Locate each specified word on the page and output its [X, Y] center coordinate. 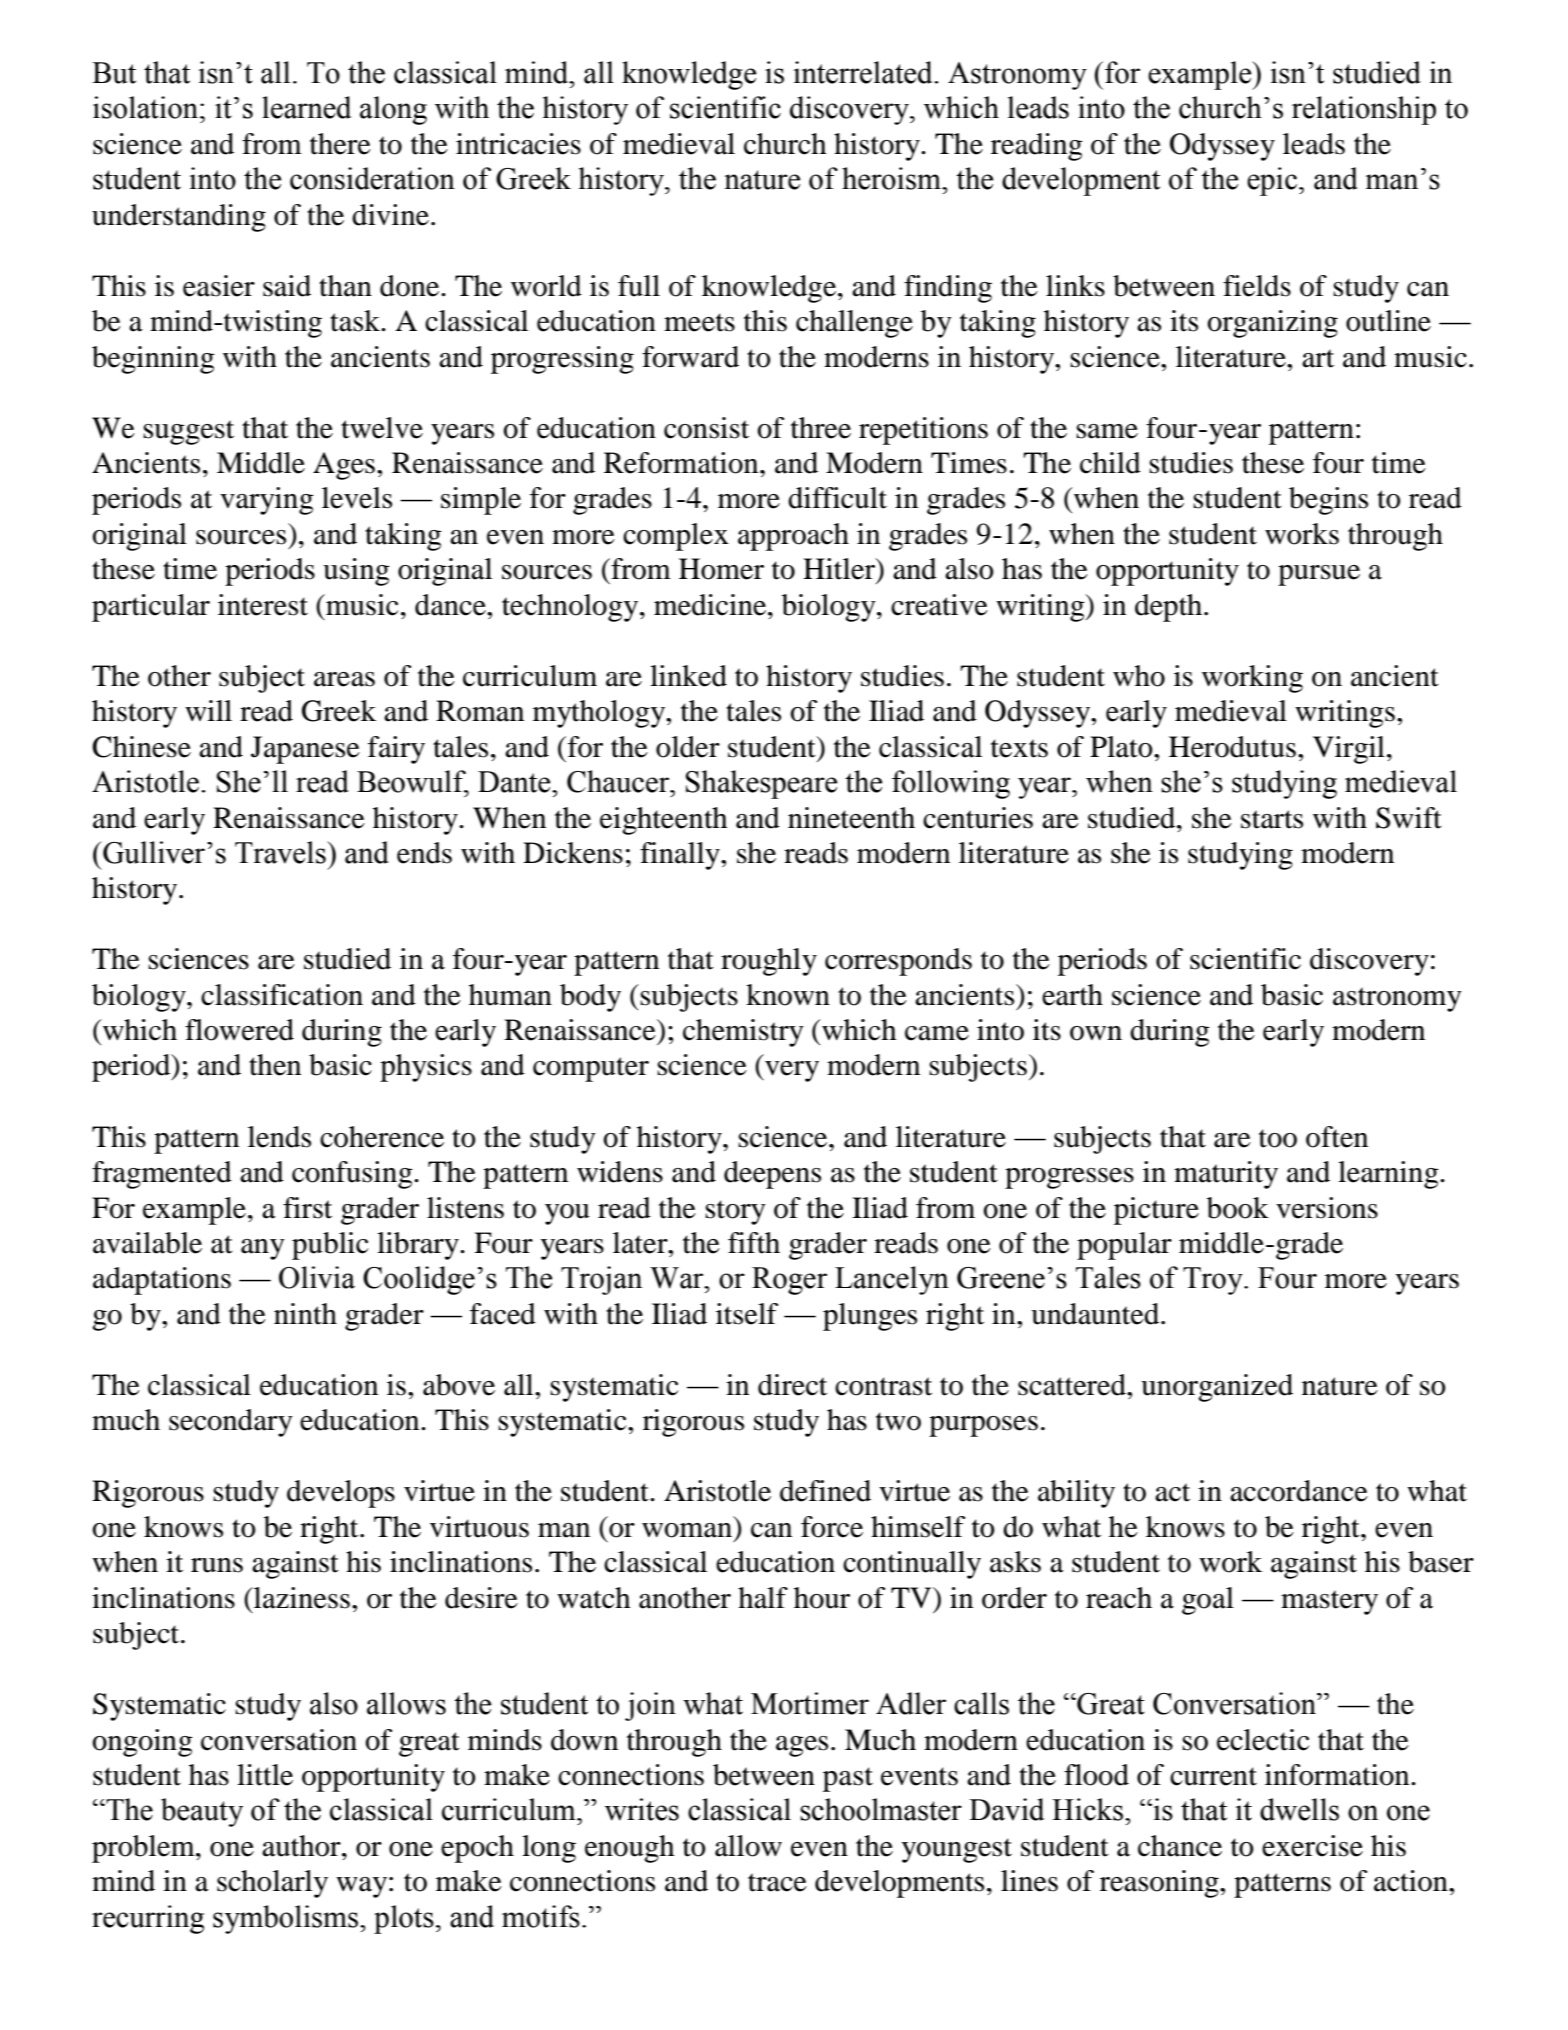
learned [306, 107]
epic [1273, 181]
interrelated [864, 72]
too [1278, 1138]
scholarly [272, 1884]
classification [282, 995]
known [788, 995]
